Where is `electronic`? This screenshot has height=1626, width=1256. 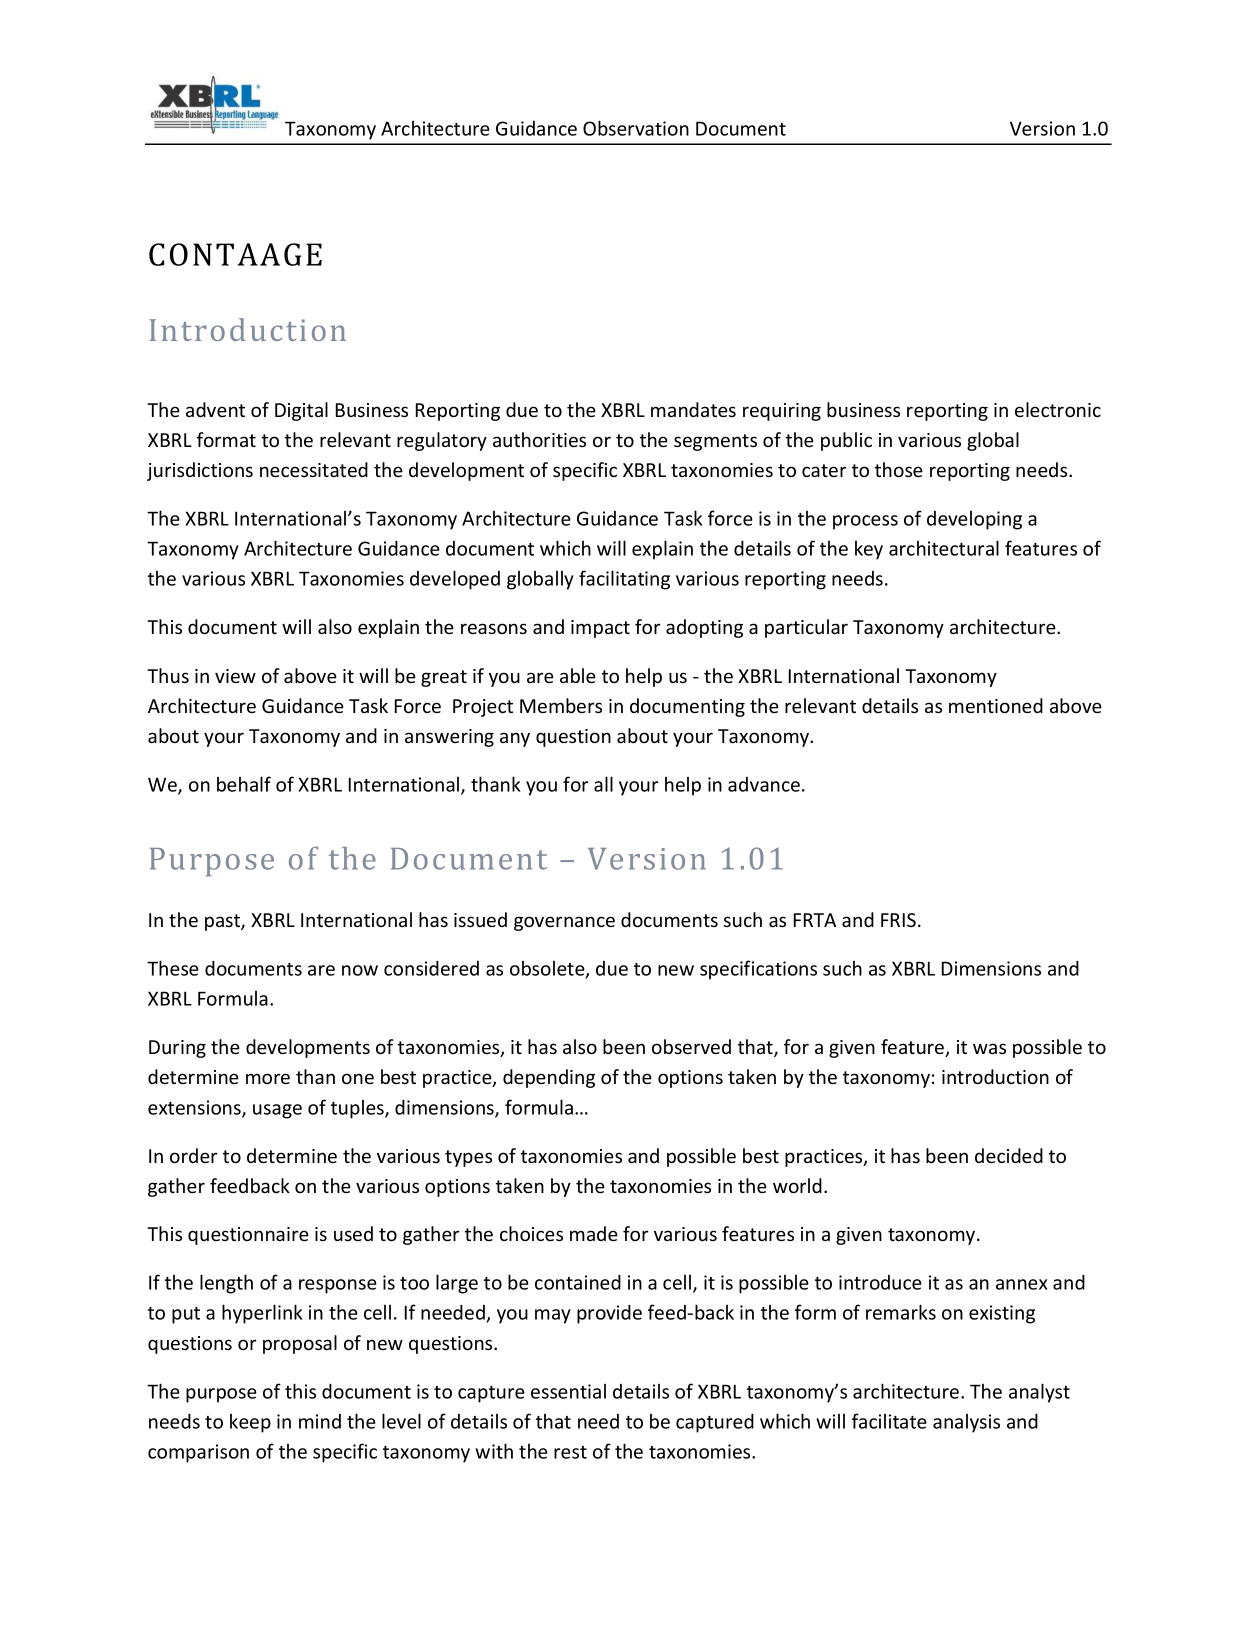
electronic is located at coordinates (1058, 409).
